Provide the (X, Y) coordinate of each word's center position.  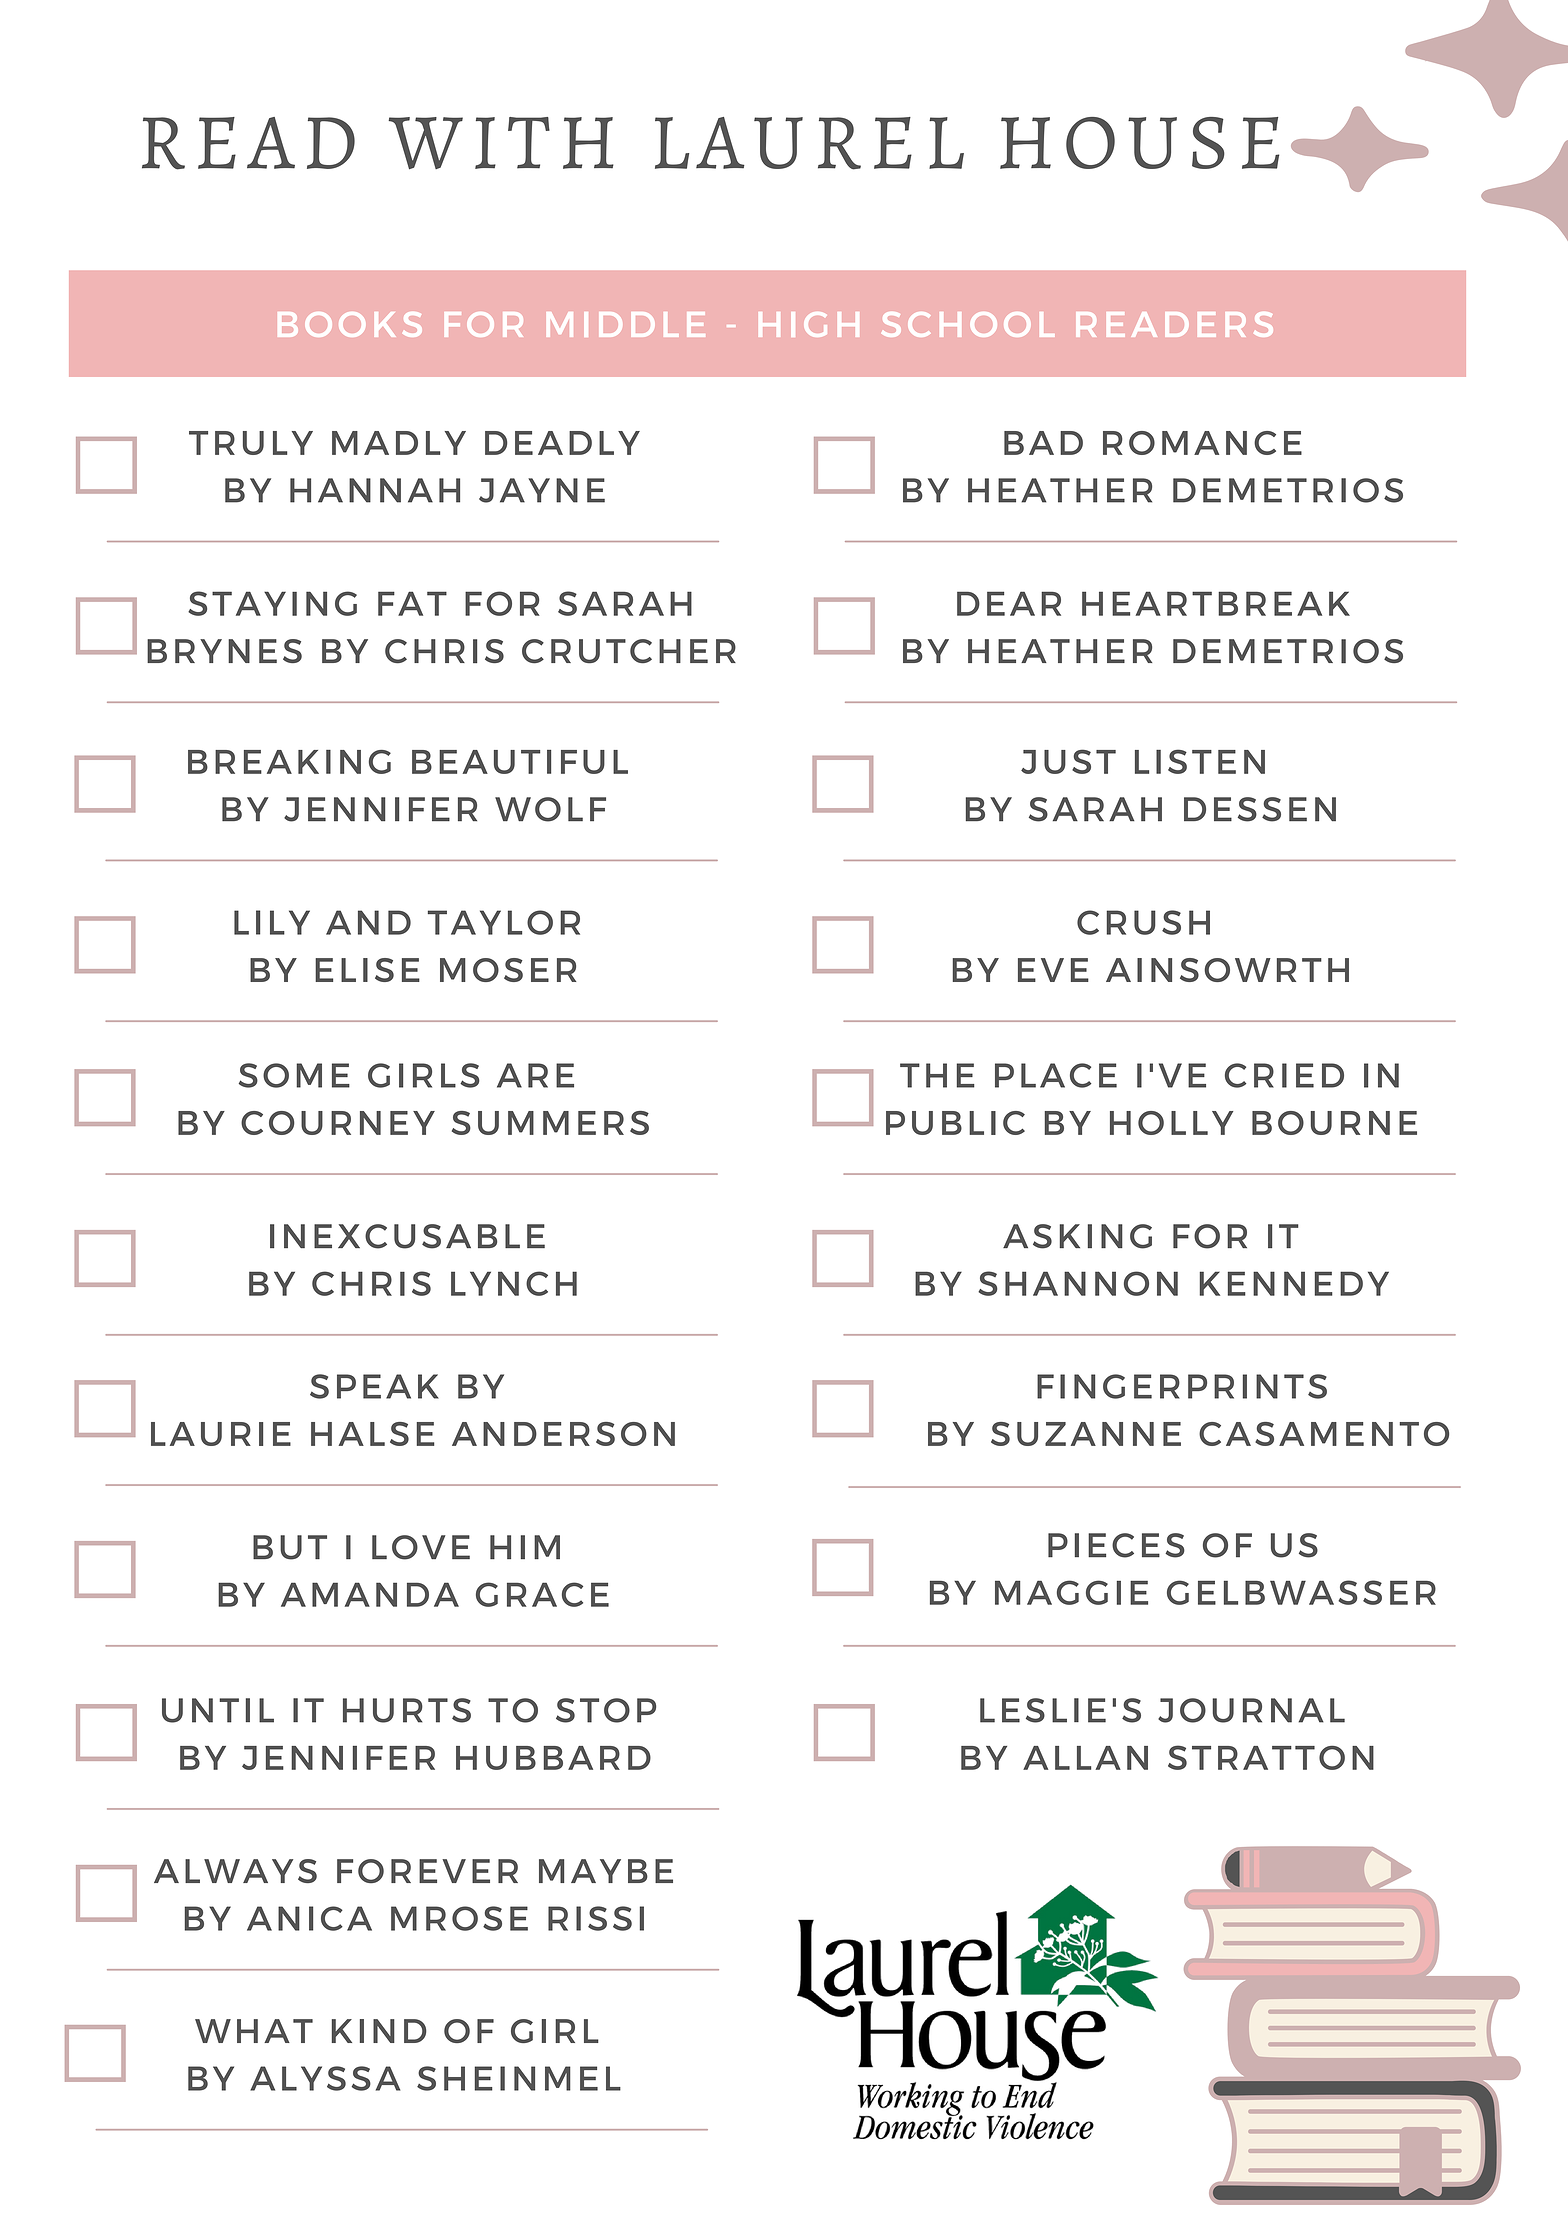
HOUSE (1139, 143)
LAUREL (809, 143)
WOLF (550, 809)
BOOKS (350, 324)
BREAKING (289, 762)
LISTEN (1200, 761)
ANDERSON (563, 1434)
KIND (379, 2031)
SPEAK (374, 1386)
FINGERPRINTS (1182, 1386)
